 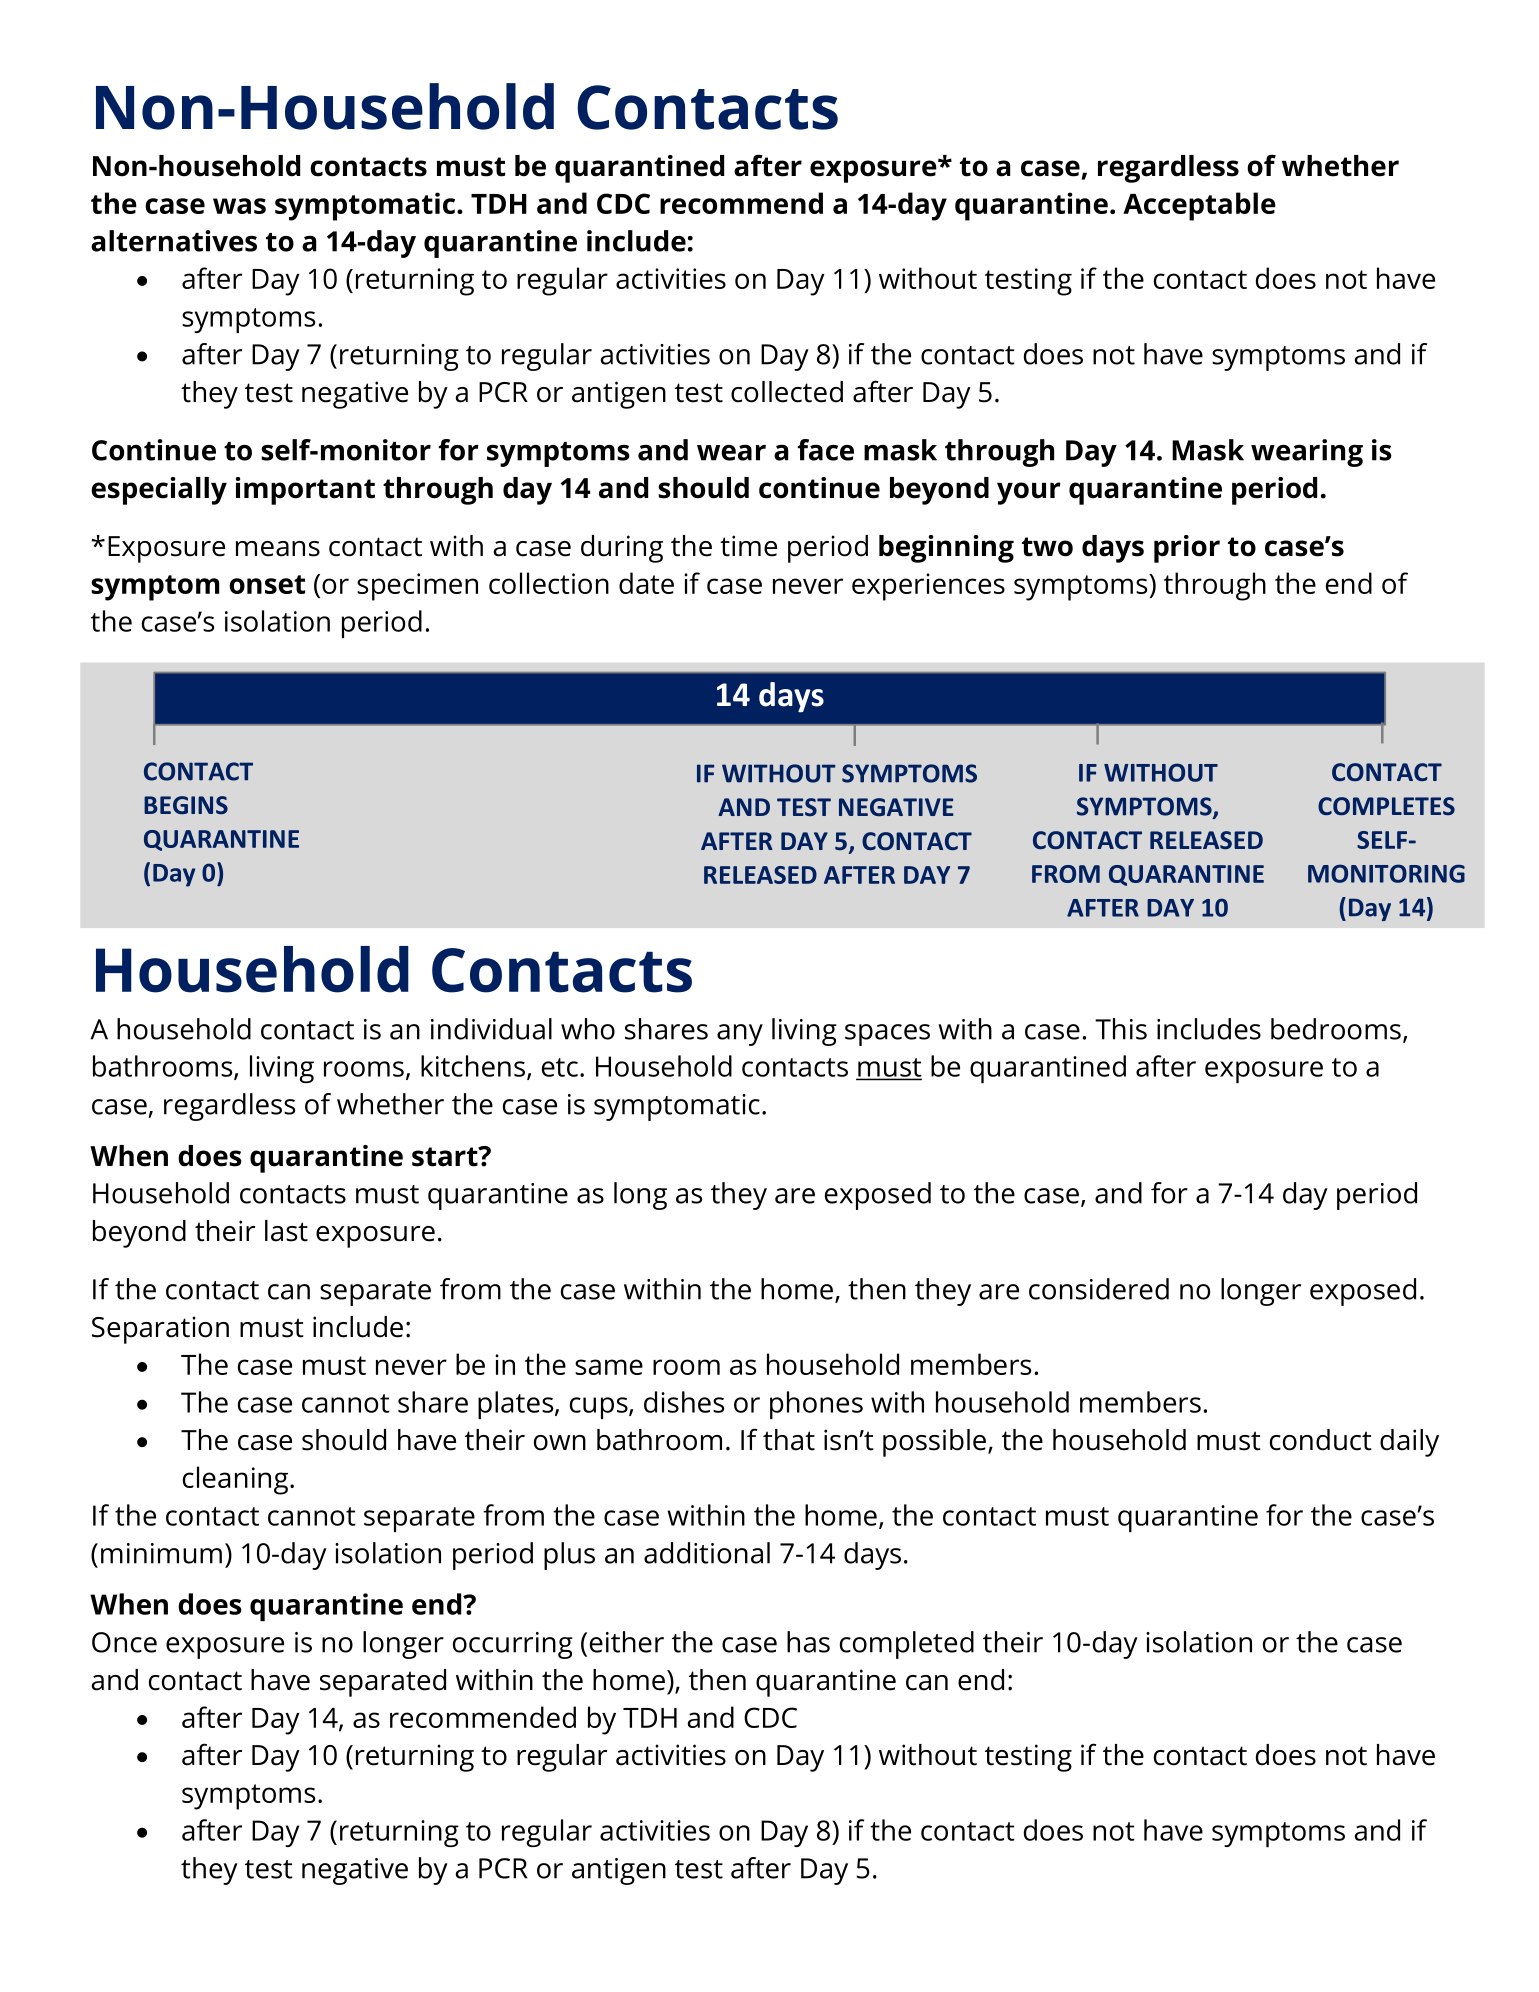 I want to click on time, so click(x=748, y=546).
